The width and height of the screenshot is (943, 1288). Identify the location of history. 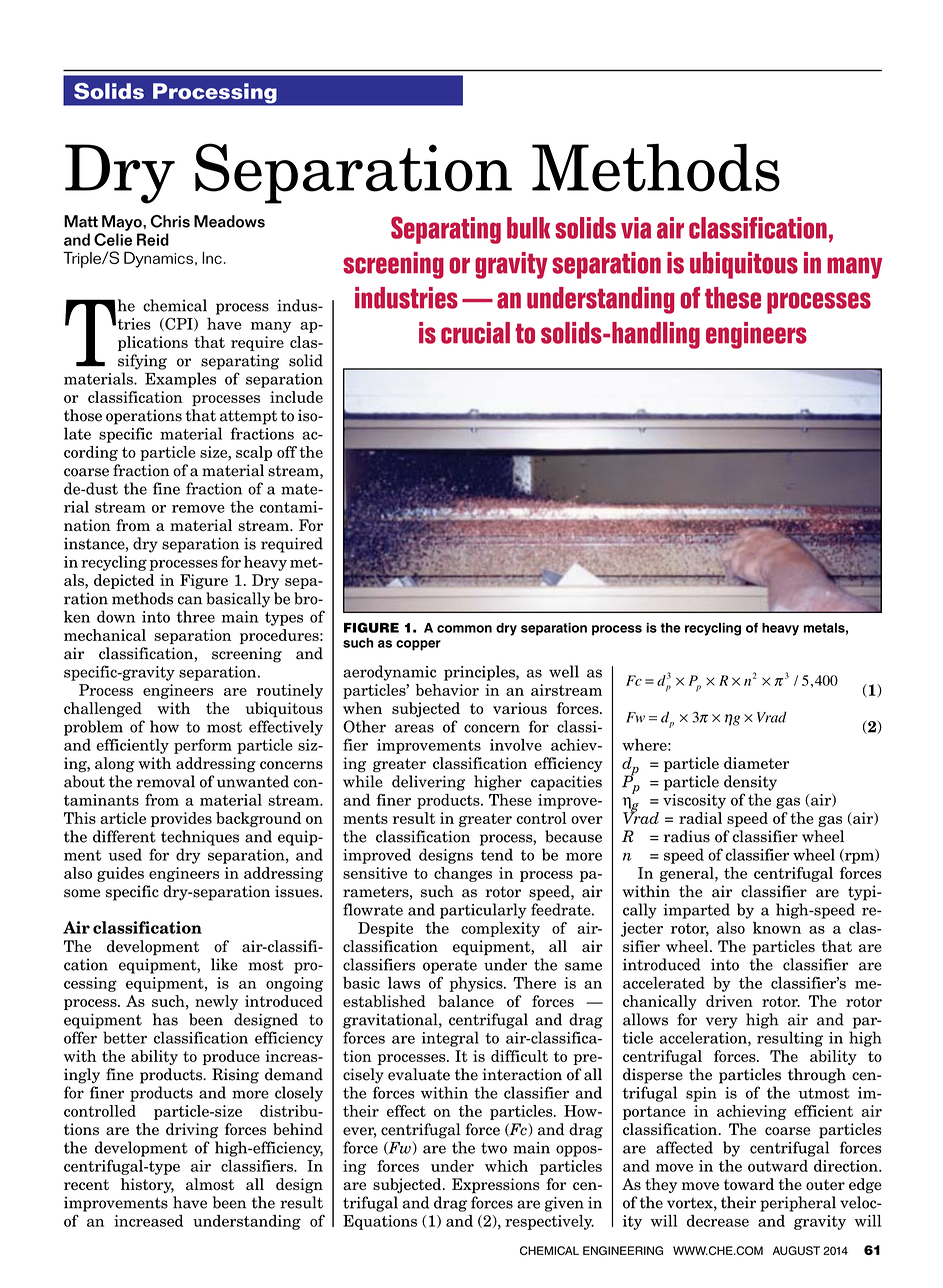
(147, 1185).
